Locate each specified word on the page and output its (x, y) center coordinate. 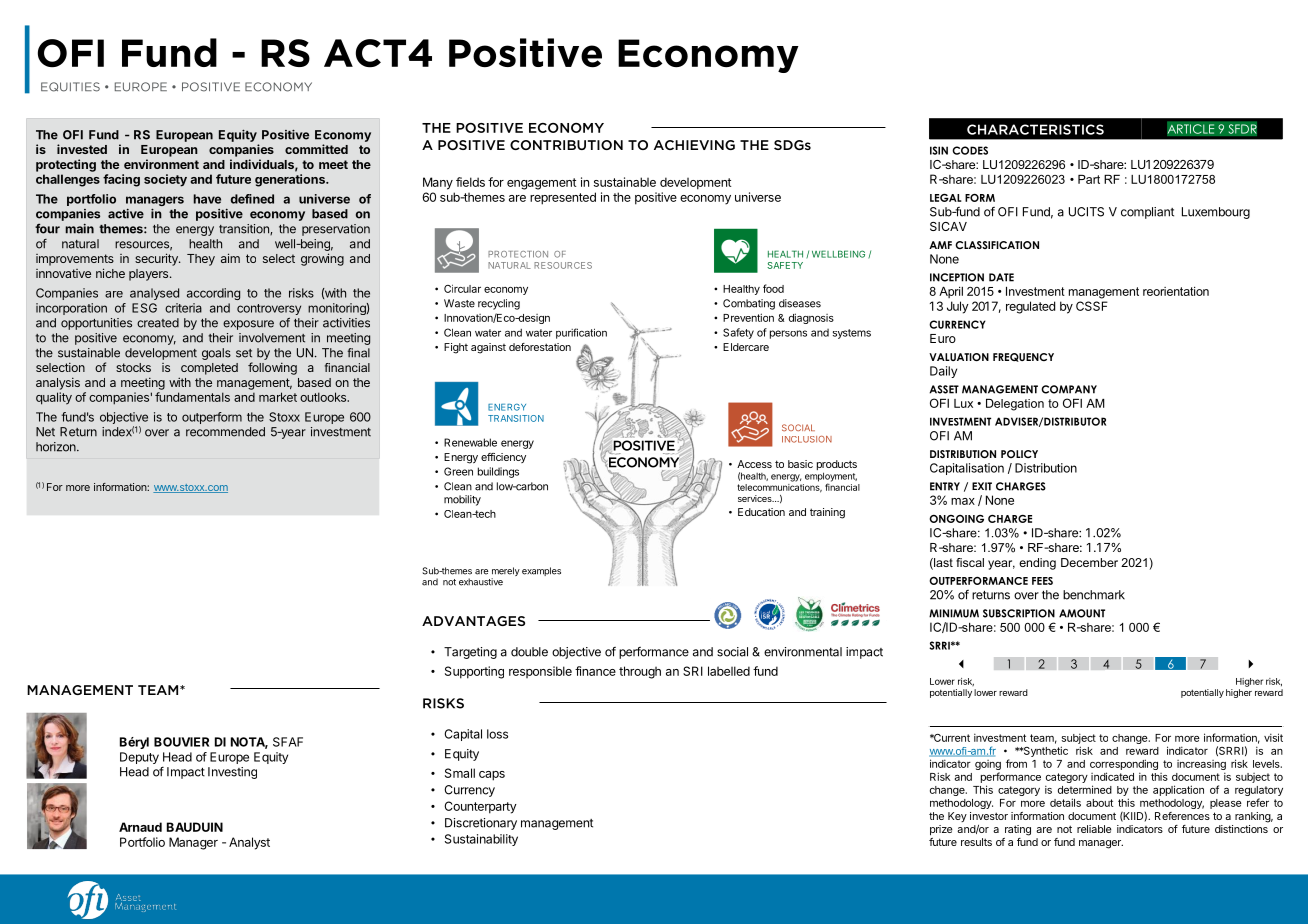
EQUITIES (70, 87)
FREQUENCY (1023, 357)
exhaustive (481, 582)
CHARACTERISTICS (1035, 129)
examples (541, 571)
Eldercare (746, 347)
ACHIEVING (694, 145)
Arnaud (140, 827)
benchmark (1094, 595)
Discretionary (481, 824)
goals (216, 354)
